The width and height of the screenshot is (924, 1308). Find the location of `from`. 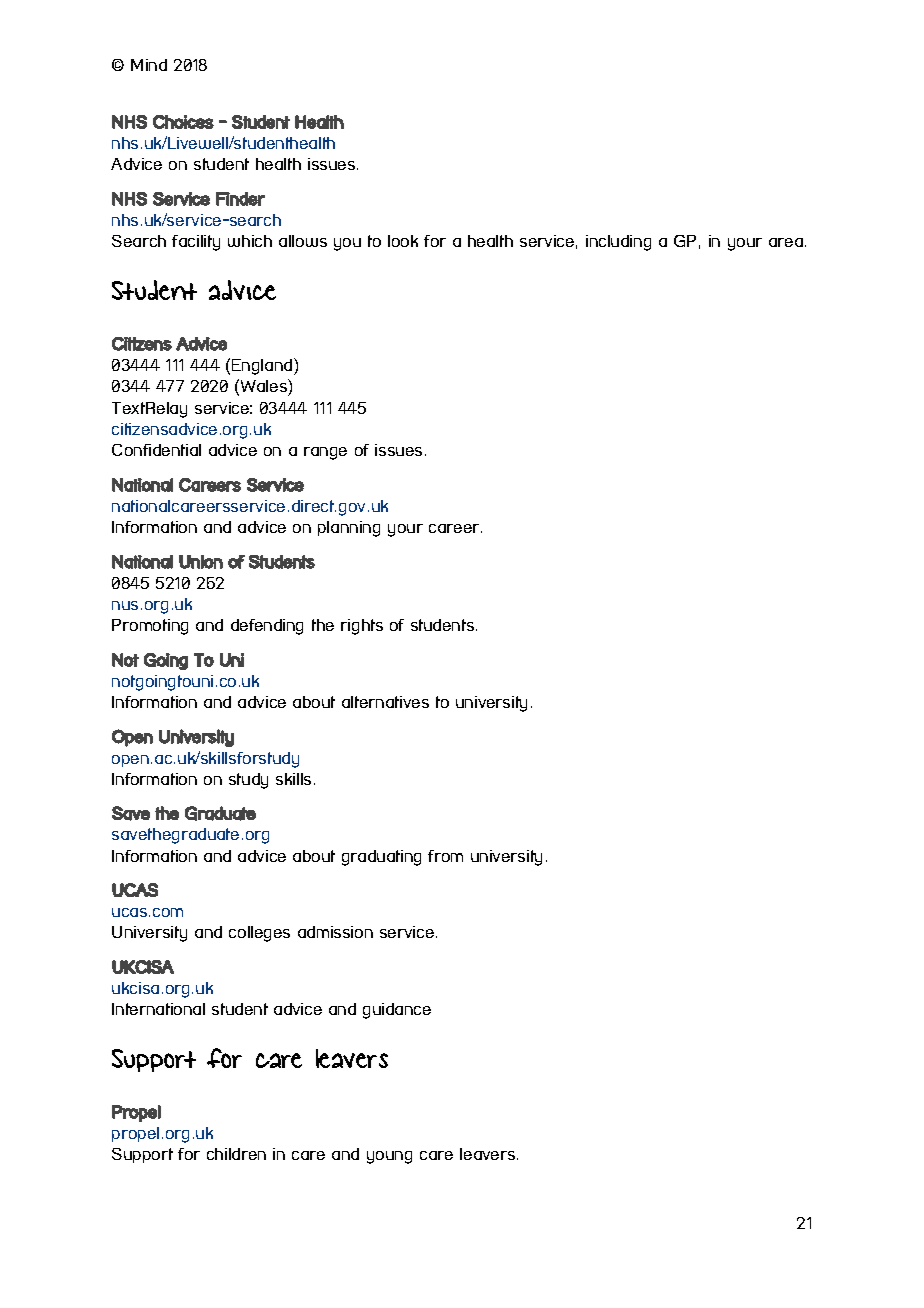

from is located at coordinates (445, 856).
